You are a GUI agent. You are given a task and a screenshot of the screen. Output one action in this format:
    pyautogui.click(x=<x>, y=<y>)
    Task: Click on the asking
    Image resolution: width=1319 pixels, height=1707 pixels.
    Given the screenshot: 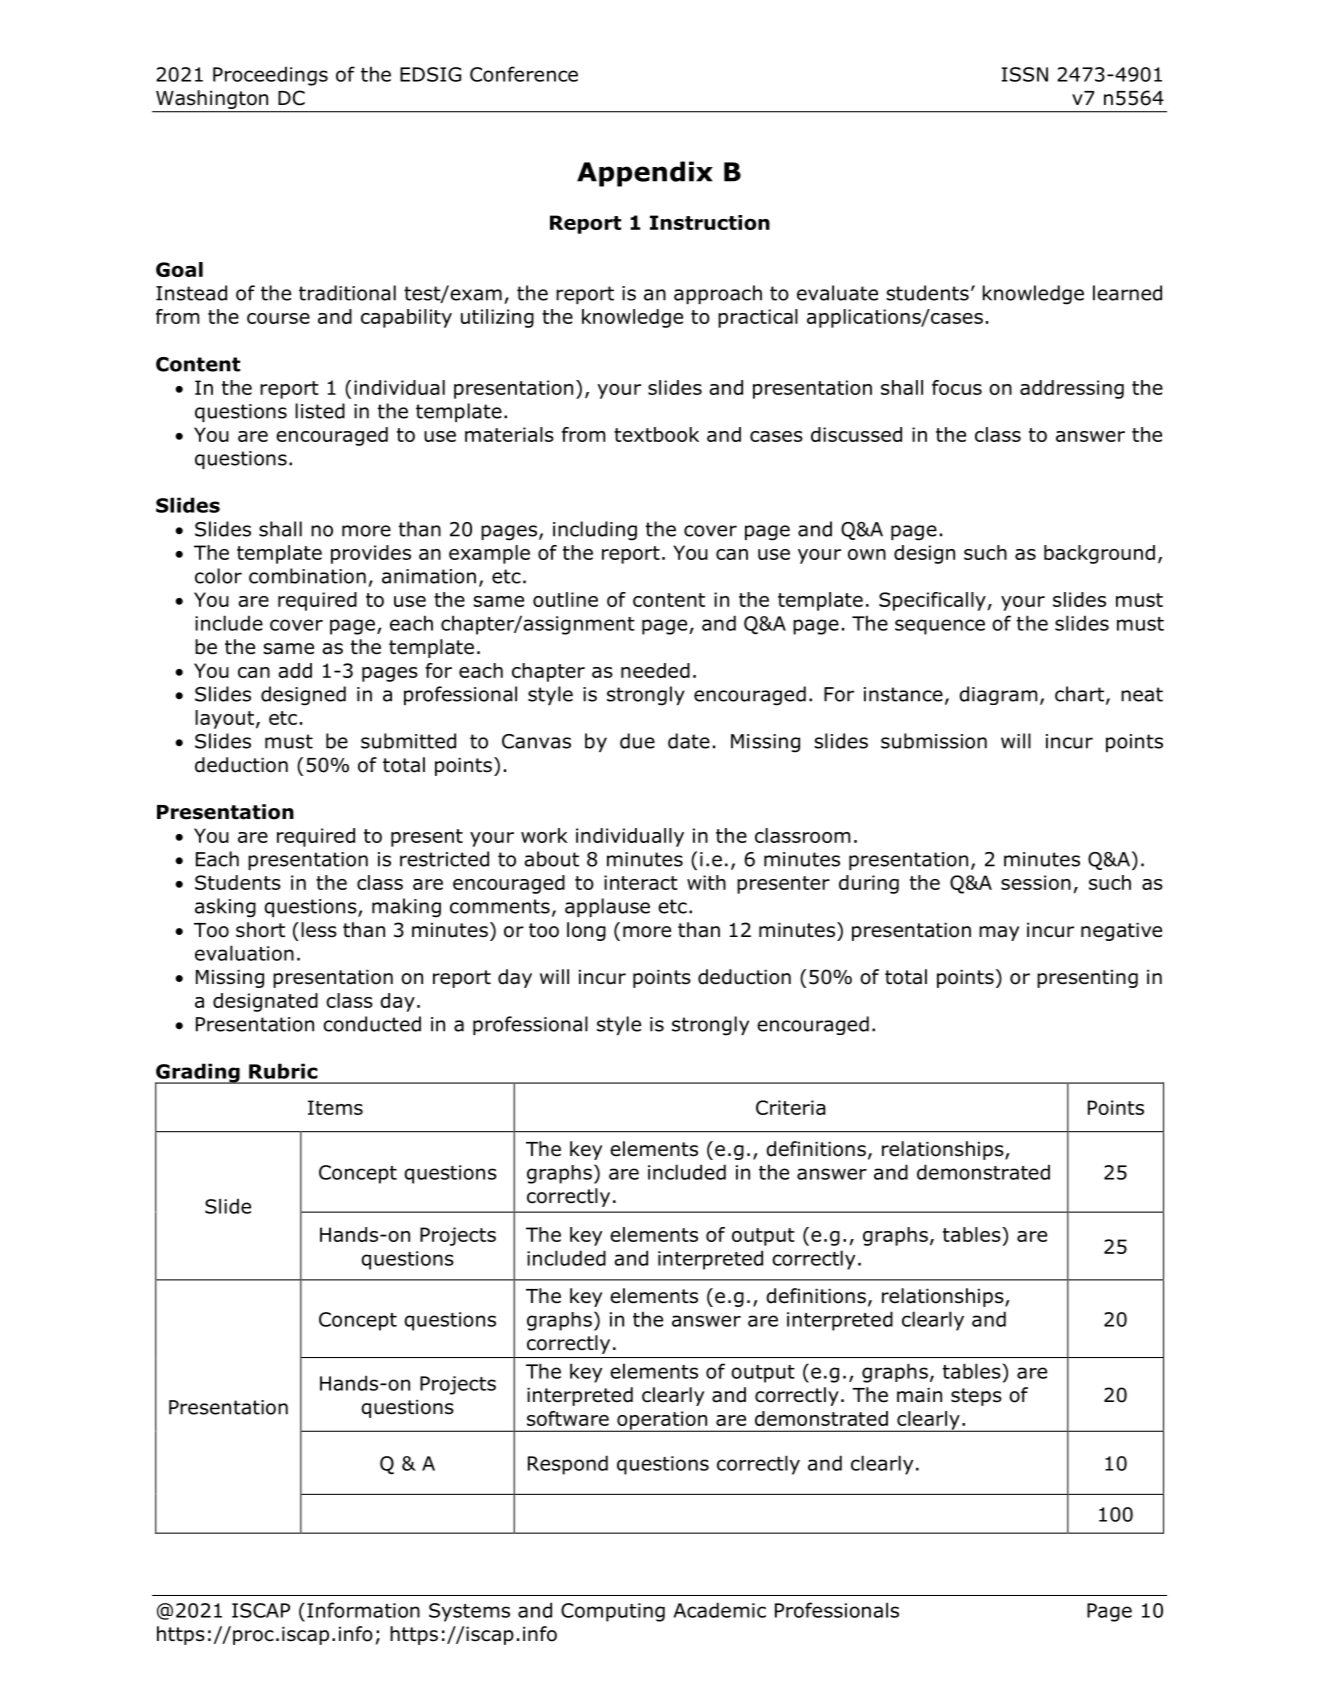 What is the action you would take?
    pyautogui.click(x=225, y=908)
